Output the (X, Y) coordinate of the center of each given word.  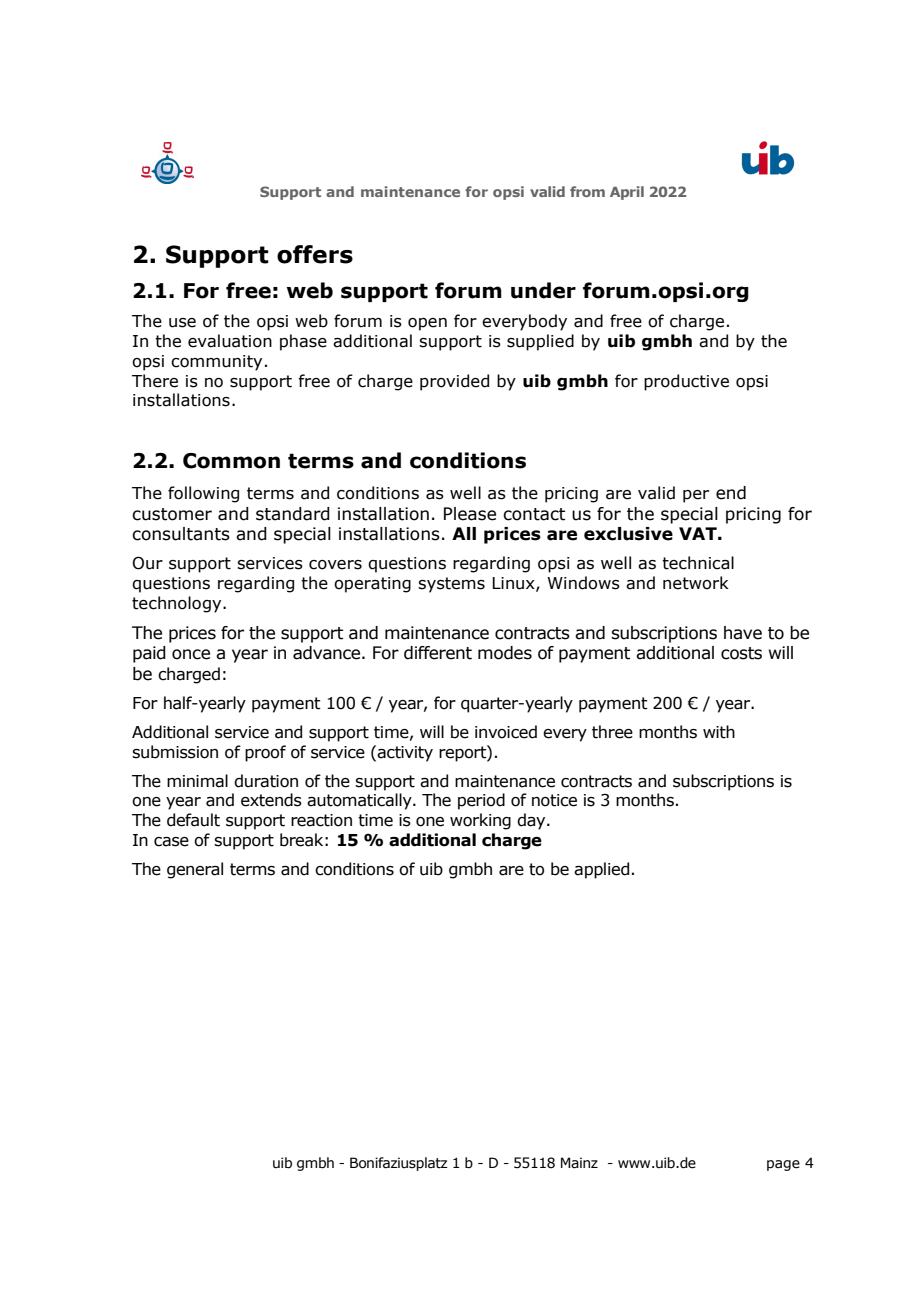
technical (698, 563)
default (193, 820)
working (480, 821)
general (195, 870)
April (627, 193)
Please (470, 514)
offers (315, 254)
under (543, 290)
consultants (181, 534)
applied (601, 870)
